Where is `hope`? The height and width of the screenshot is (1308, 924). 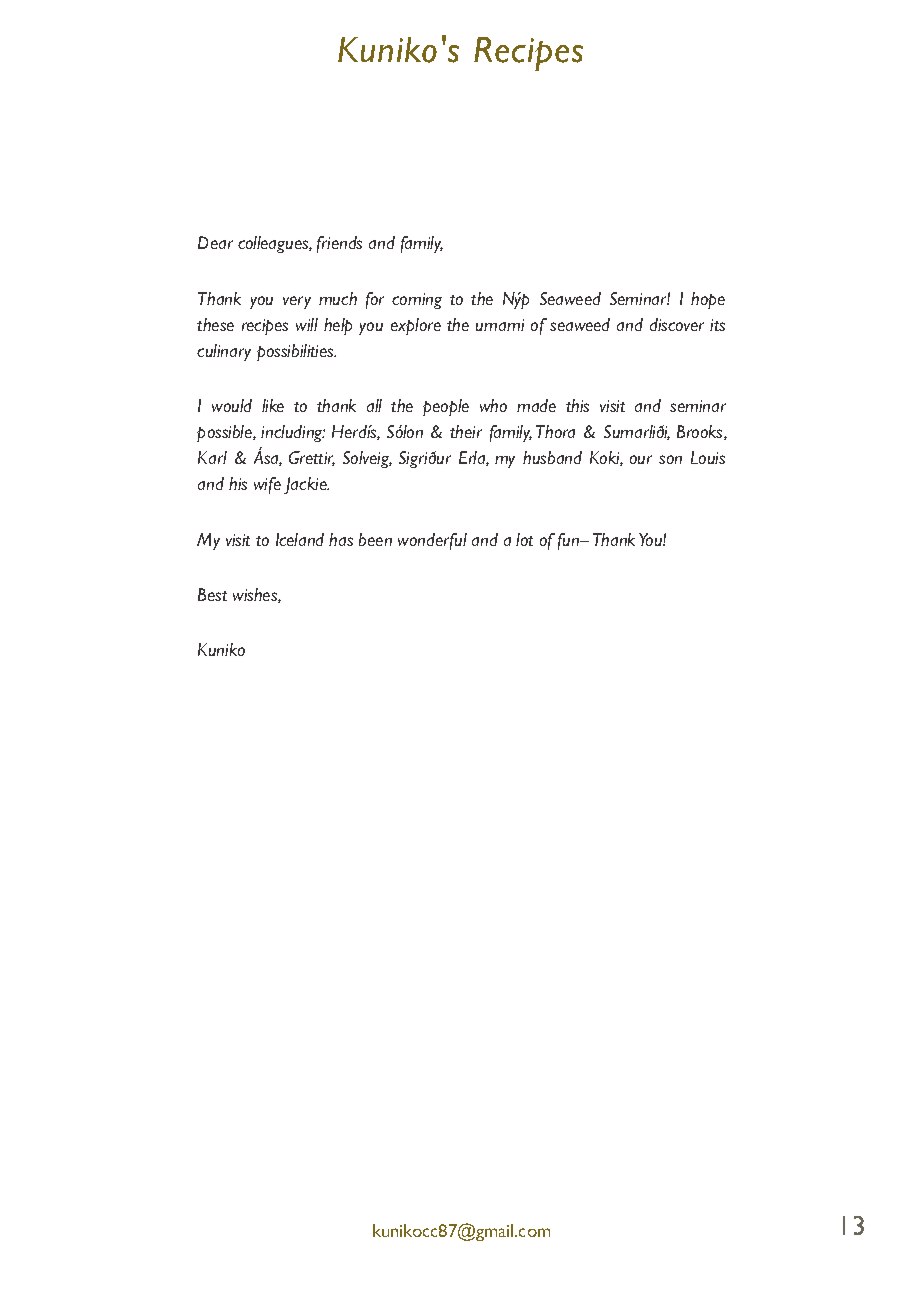
hope is located at coordinates (708, 300).
